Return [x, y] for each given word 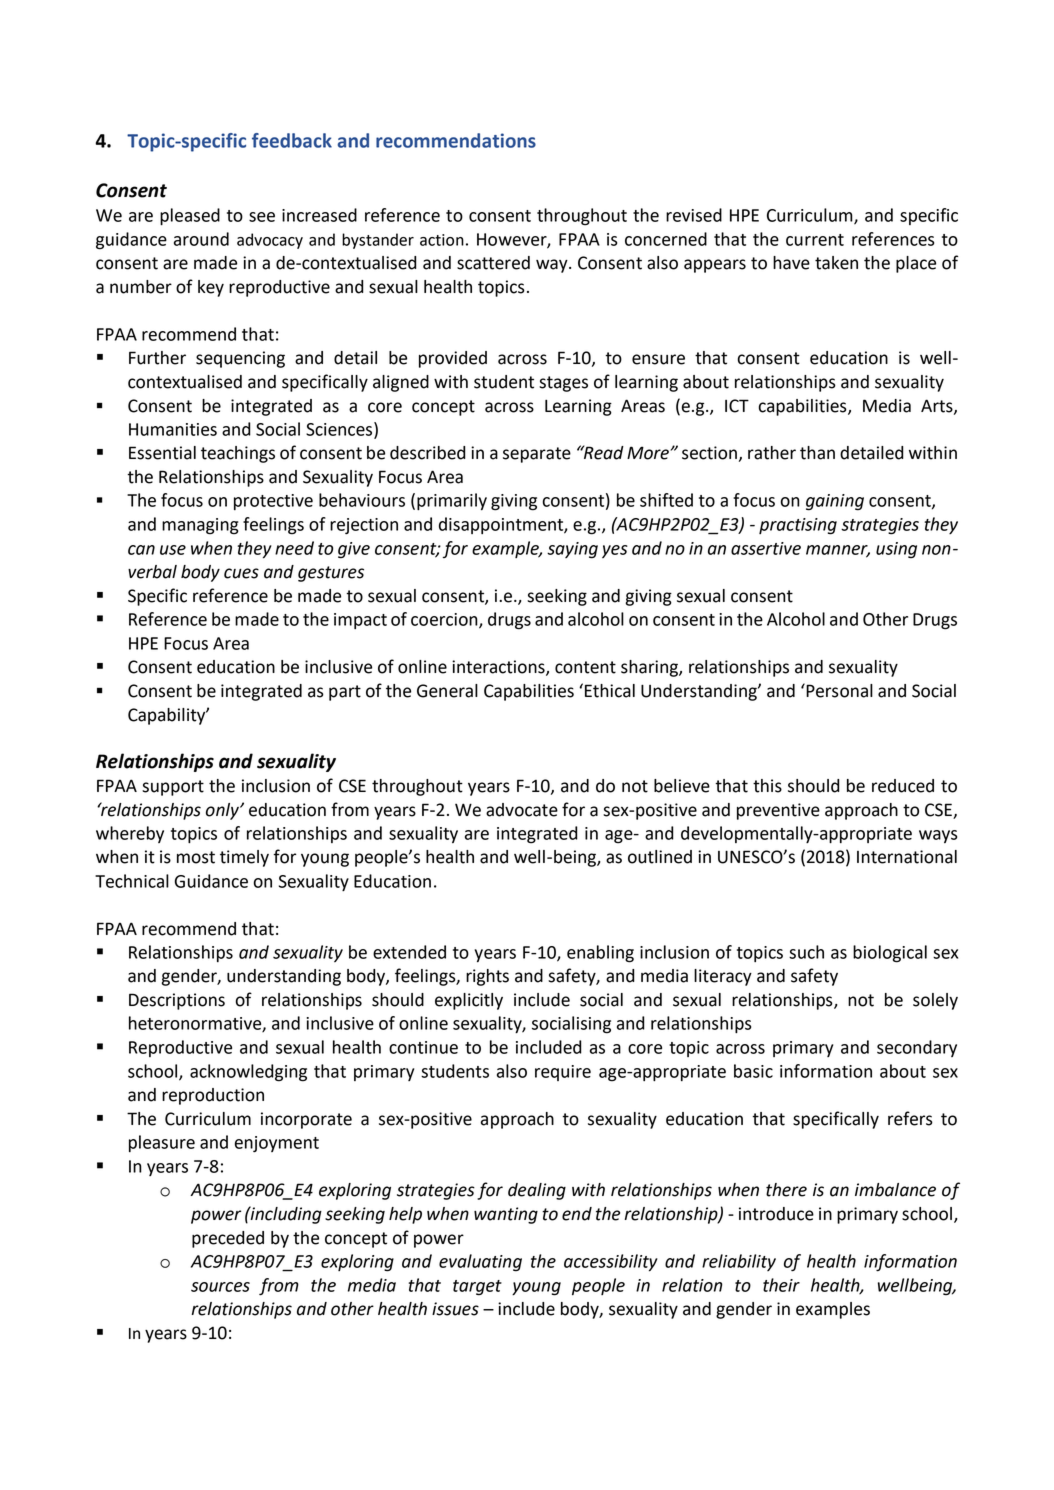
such [806, 952]
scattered [493, 263]
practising [798, 526]
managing [200, 526]
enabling [600, 954]
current [815, 240]
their [781, 1285]
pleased [190, 216]
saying [572, 550]
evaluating [480, 1263]
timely [244, 858]
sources [220, 1287]
